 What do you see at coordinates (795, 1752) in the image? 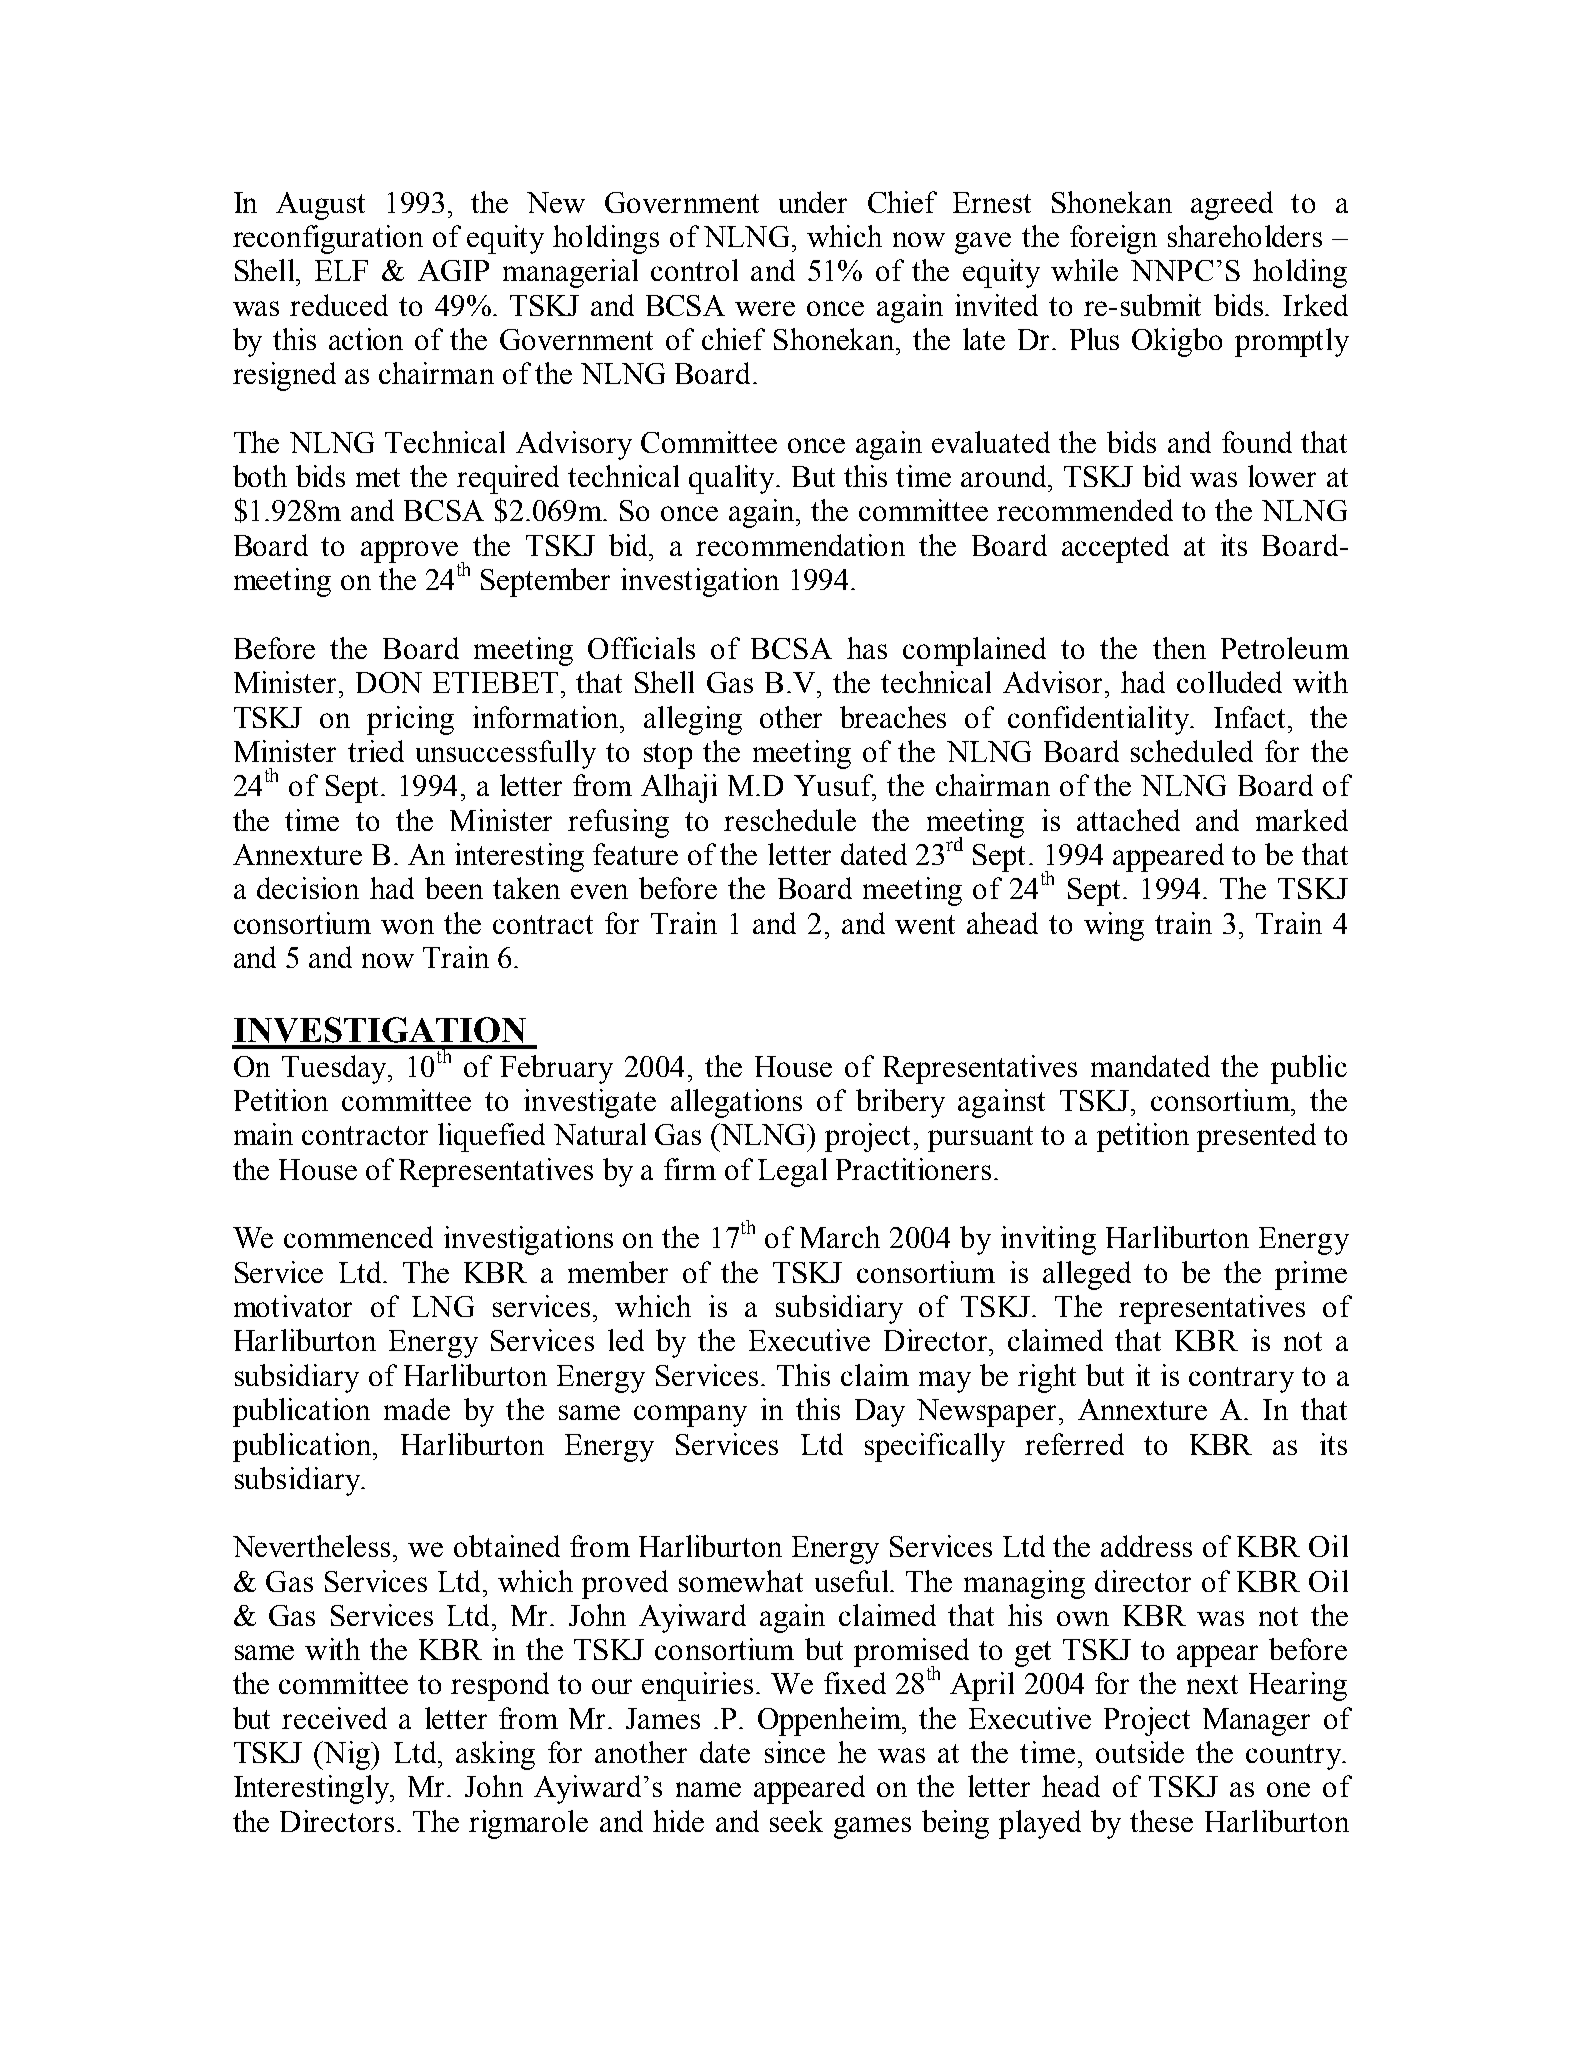
I see `since` at bounding box center [795, 1752].
